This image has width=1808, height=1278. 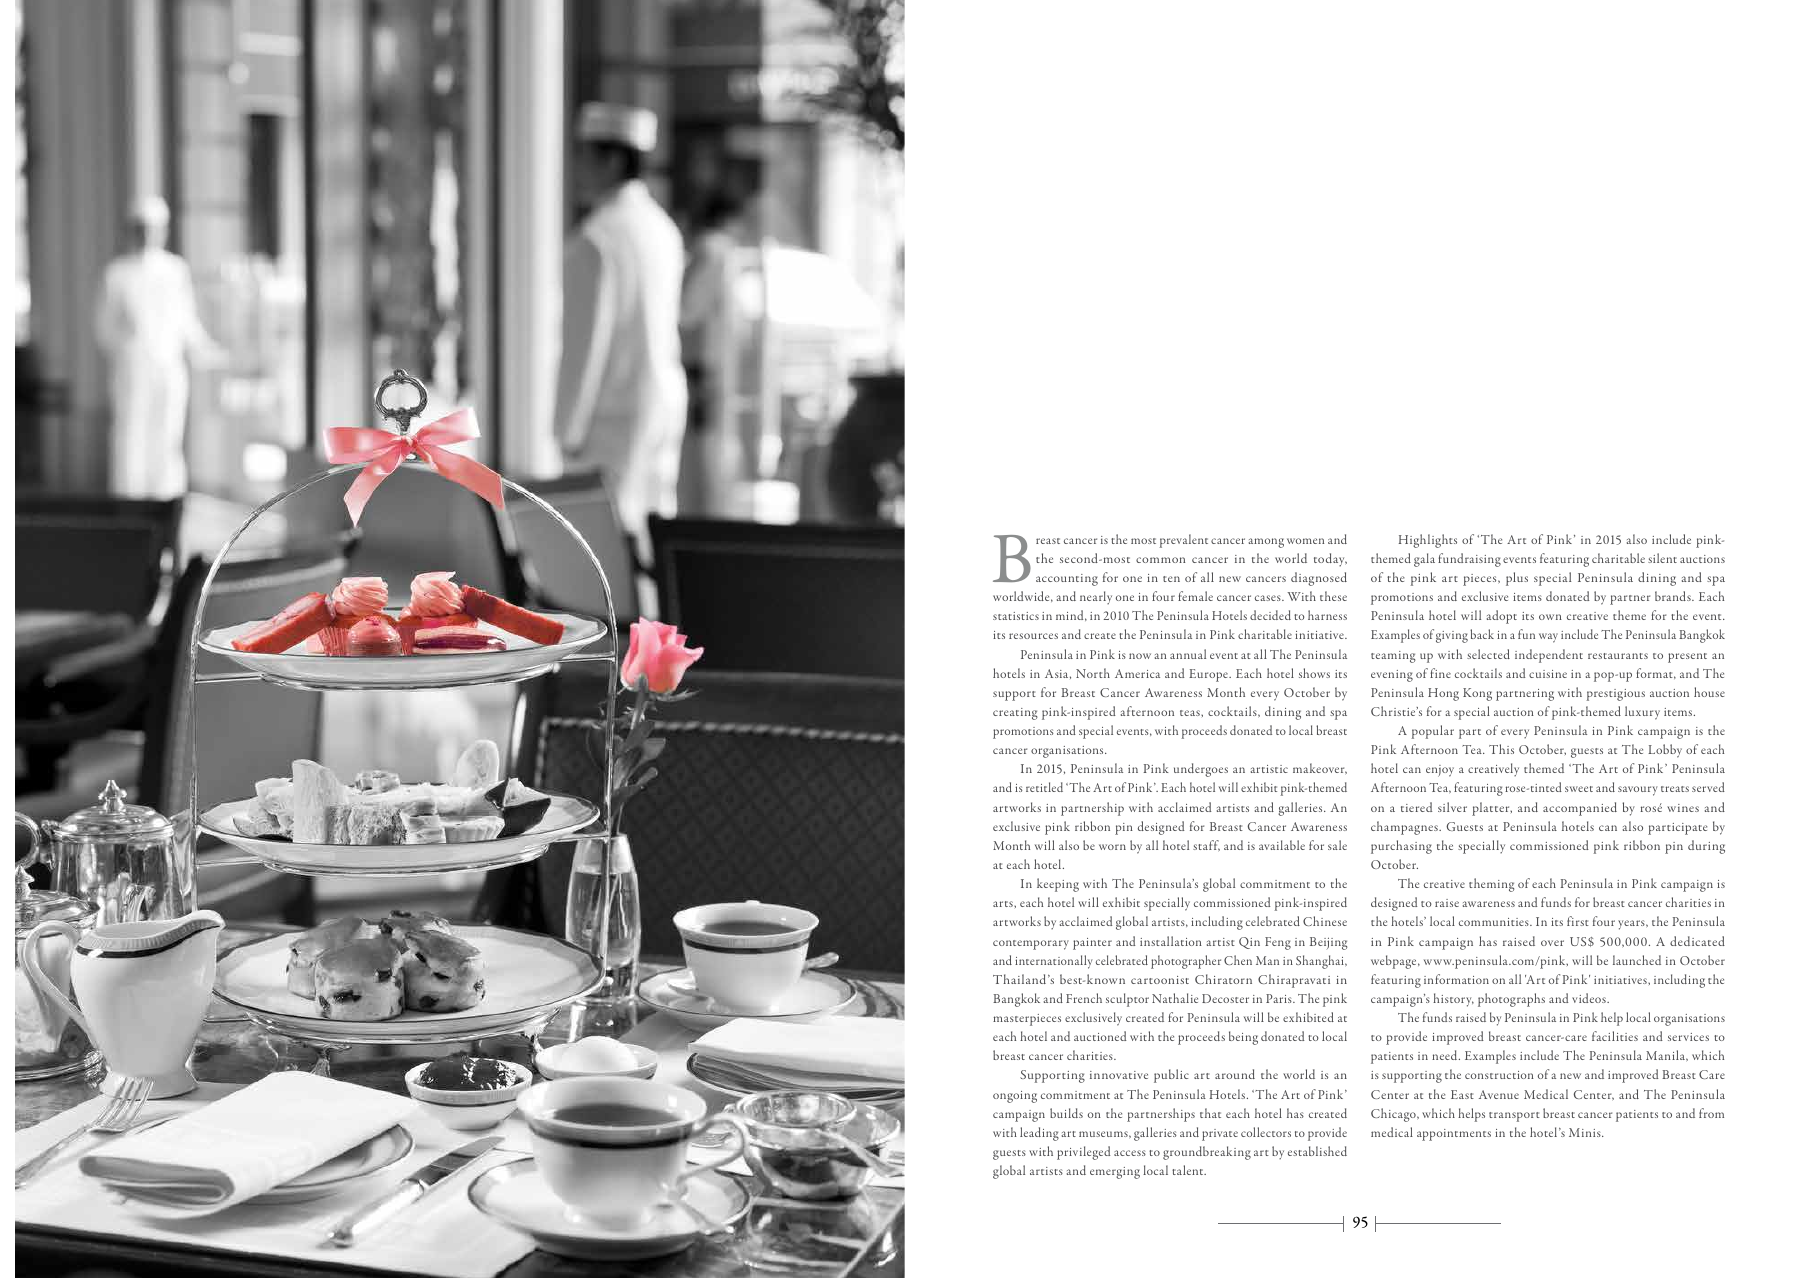 I want to click on silent, so click(x=1662, y=558).
